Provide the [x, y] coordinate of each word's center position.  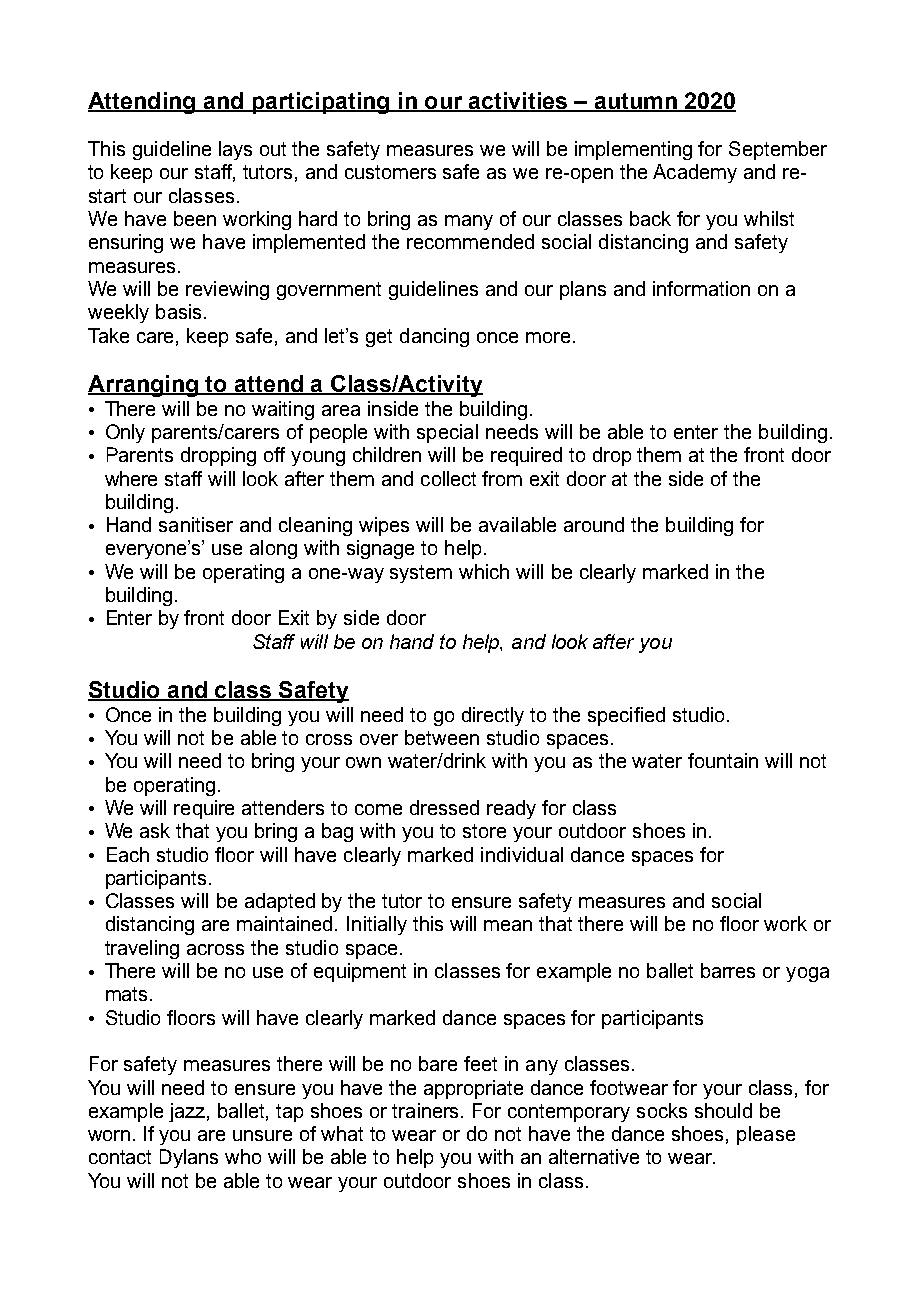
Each [128, 854]
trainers [427, 1110]
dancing [434, 337]
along [273, 549]
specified [626, 716]
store [484, 831]
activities [518, 102]
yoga [807, 974]
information [701, 288]
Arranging [144, 386]
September [778, 150]
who [243, 1156]
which [484, 571]
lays [235, 150]
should [723, 1110]
